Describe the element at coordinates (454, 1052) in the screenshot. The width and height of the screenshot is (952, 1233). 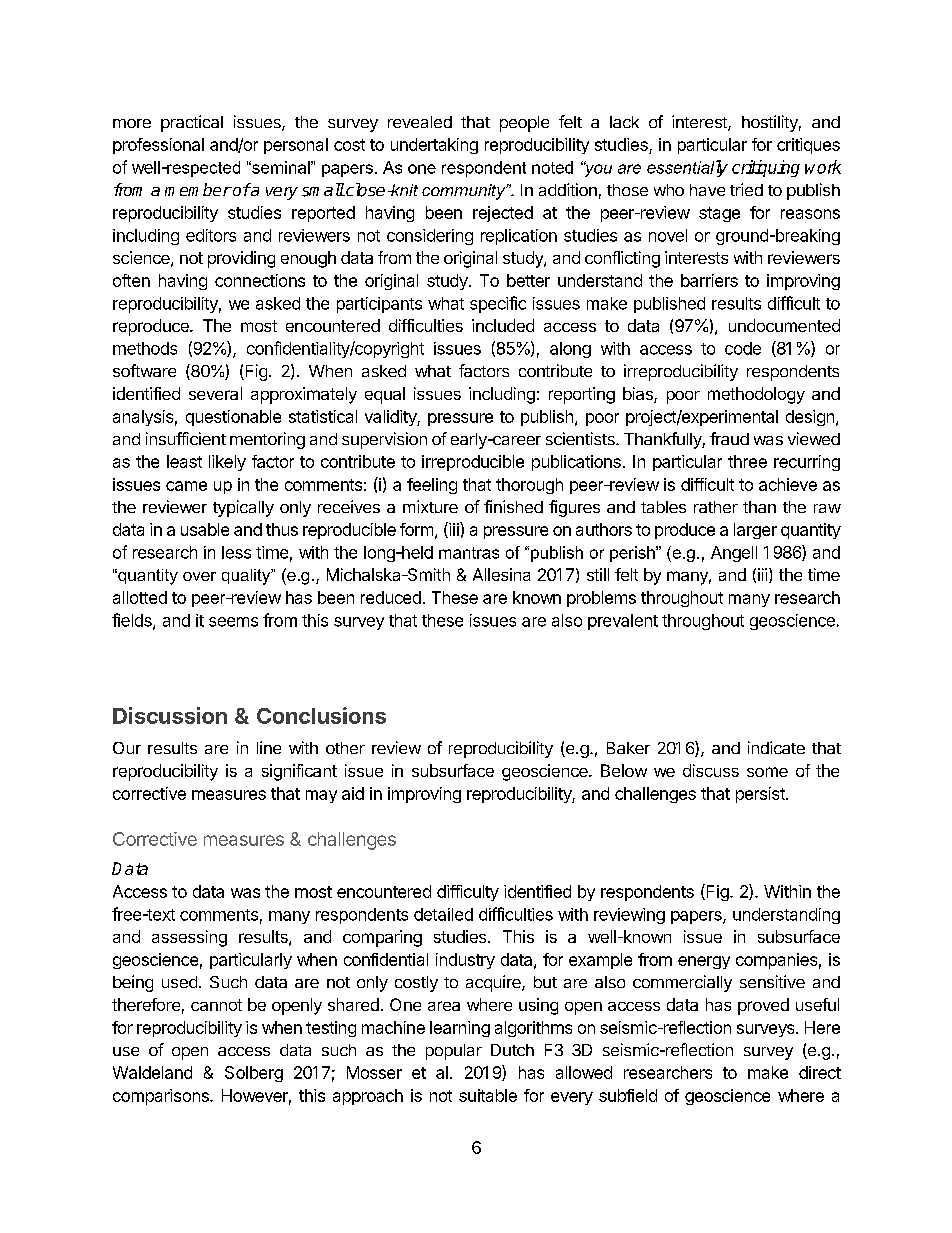
I see `popular` at that location.
